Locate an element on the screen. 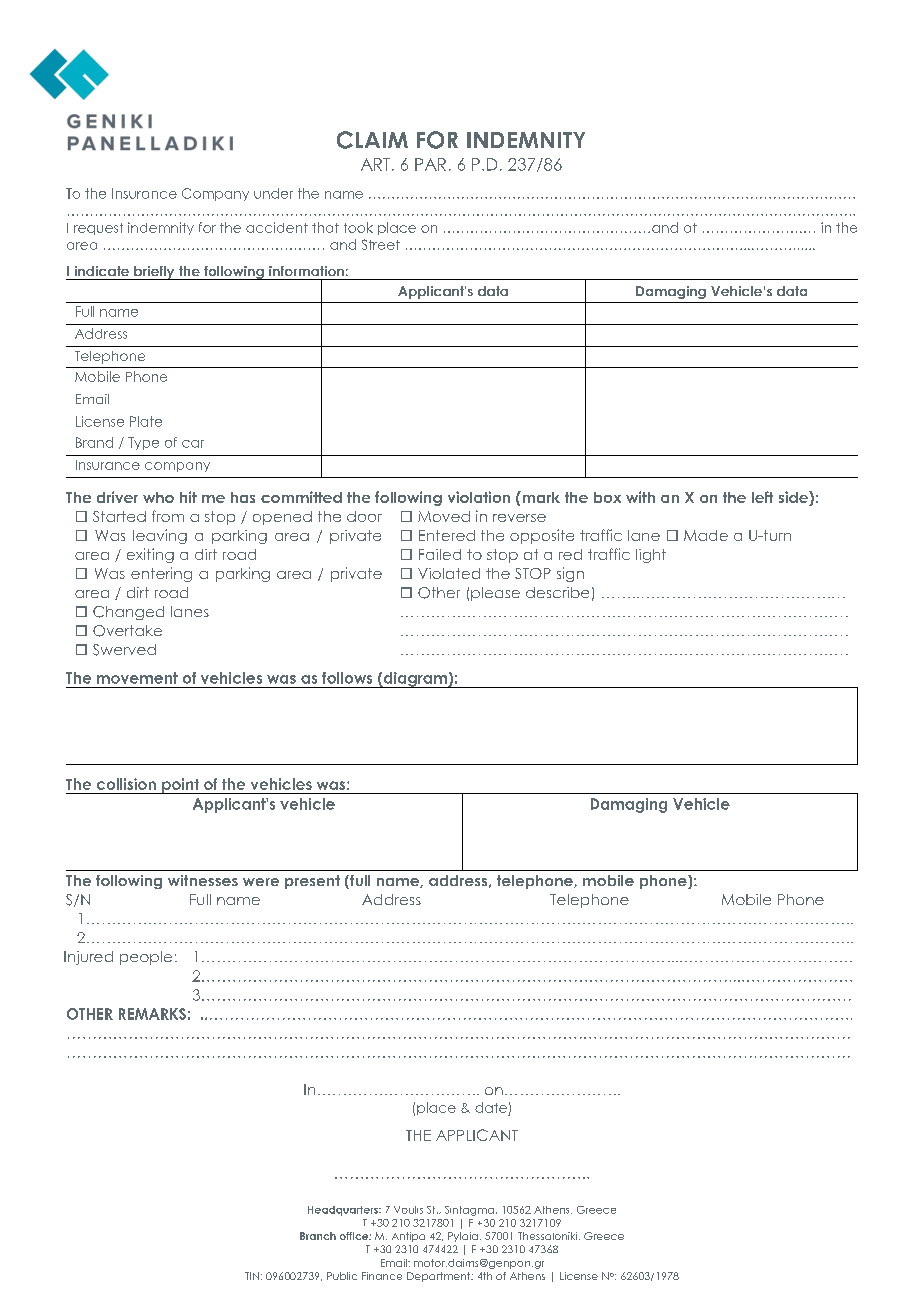 This screenshot has width=924, height=1307. request is located at coordinates (98, 229).
